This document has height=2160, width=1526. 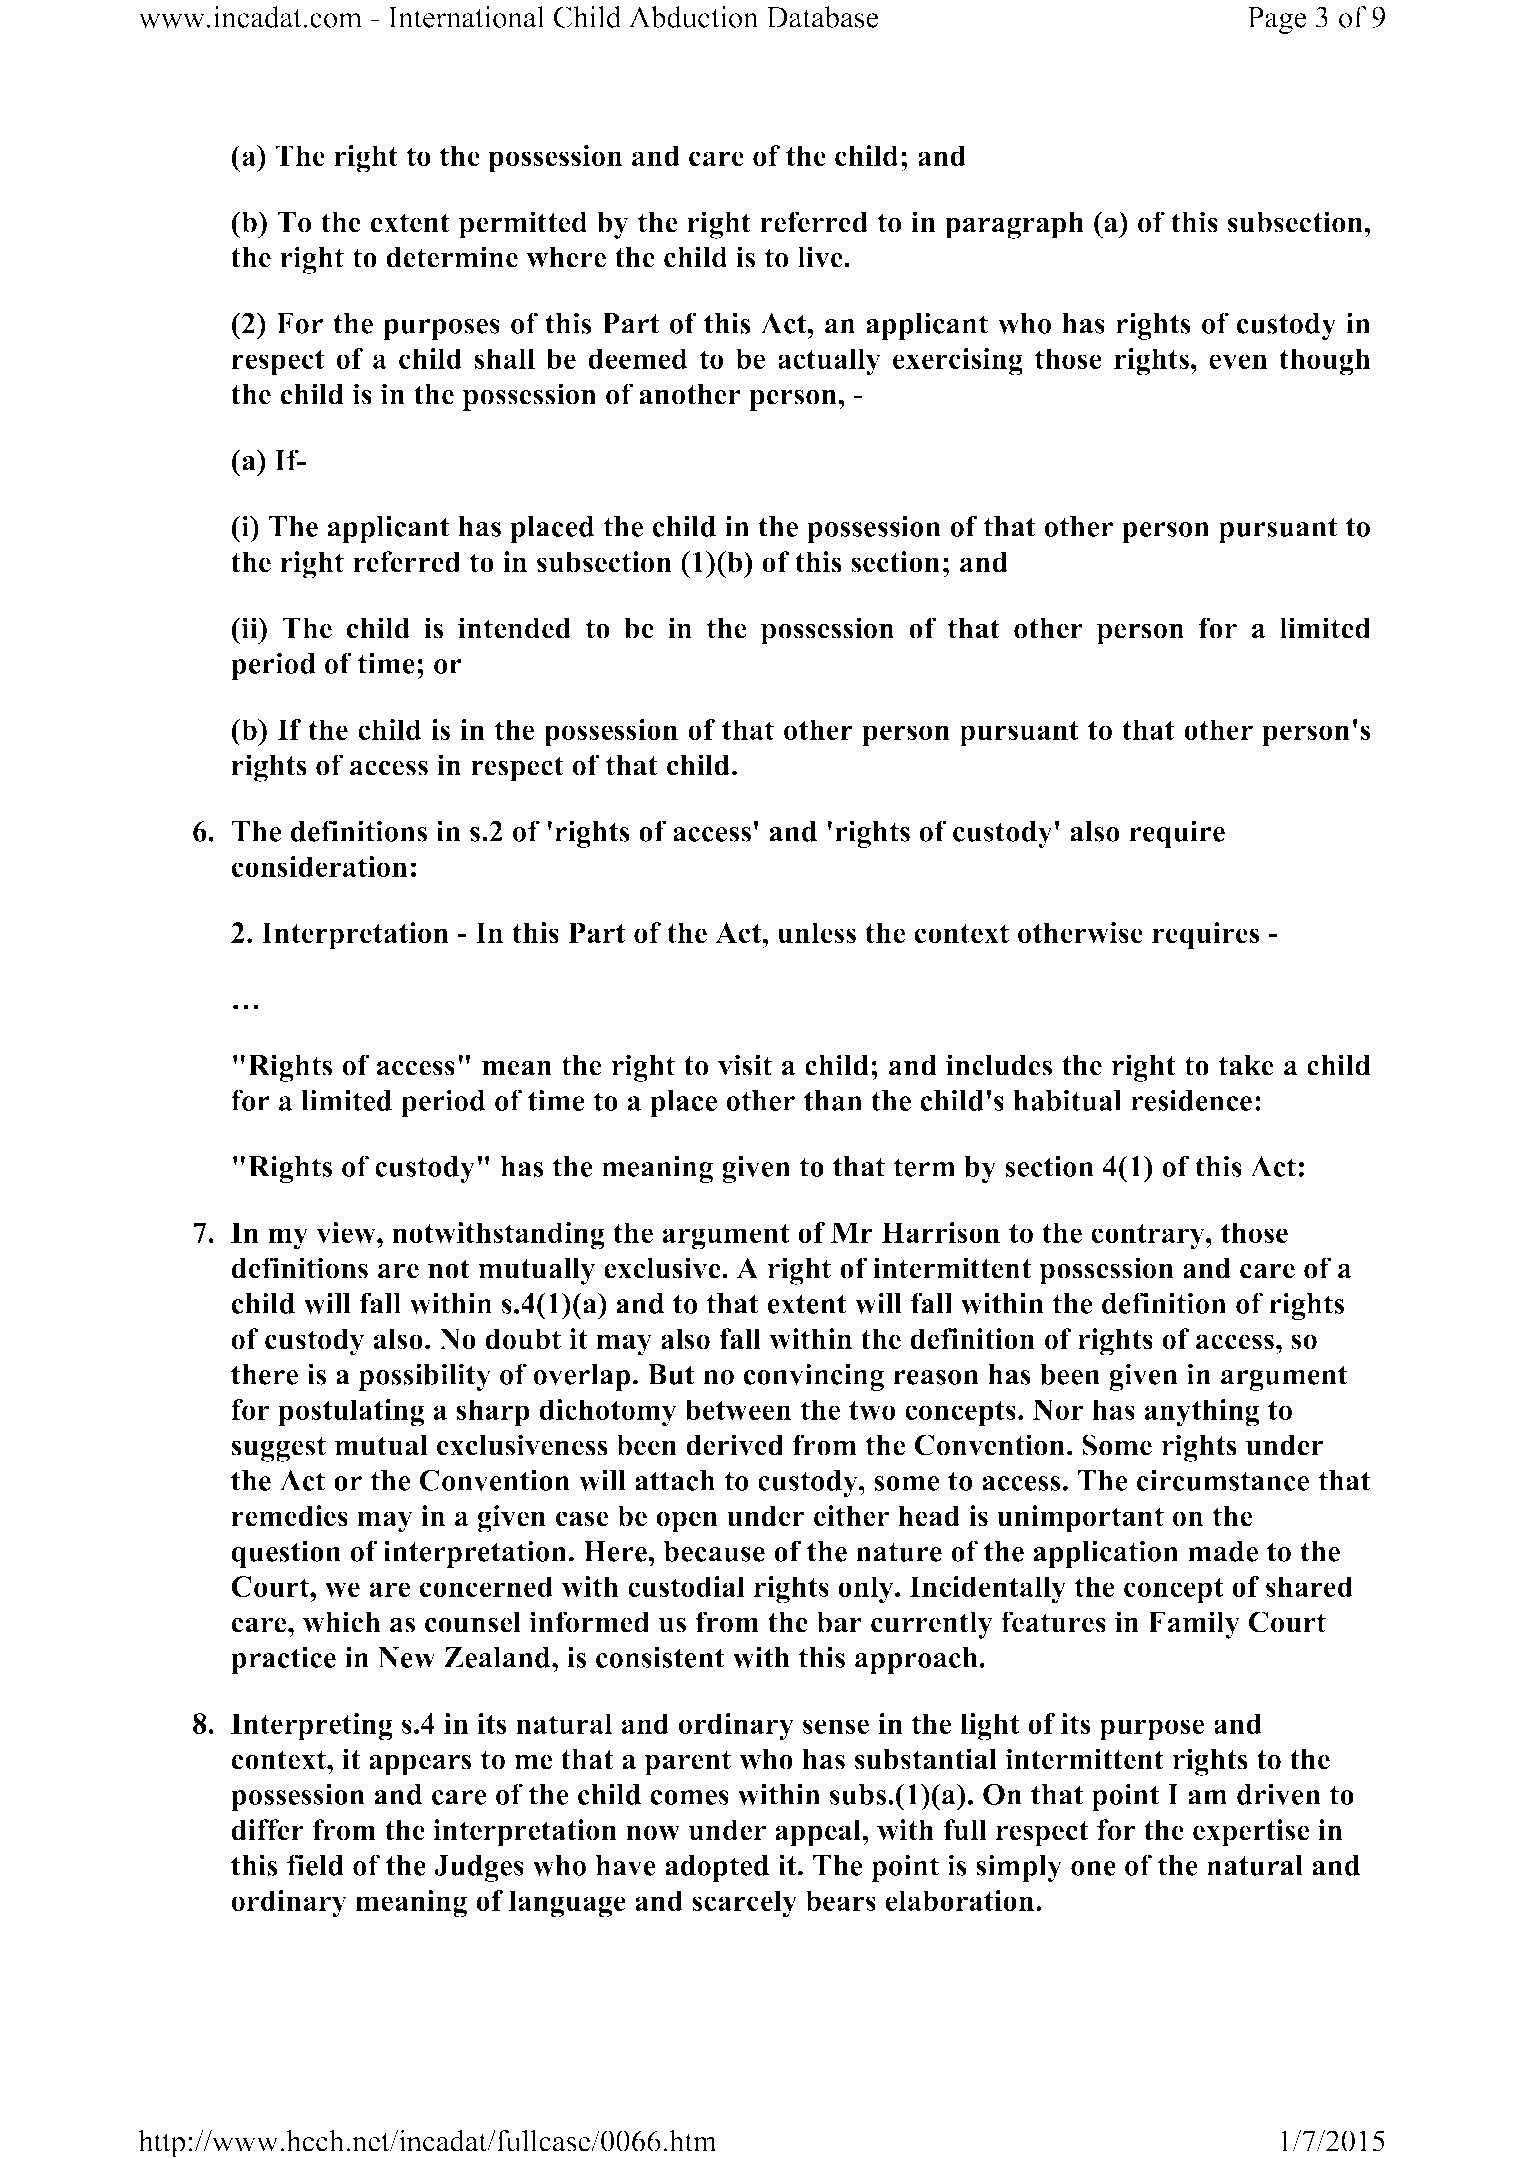 I want to click on field, so click(x=315, y=1865).
